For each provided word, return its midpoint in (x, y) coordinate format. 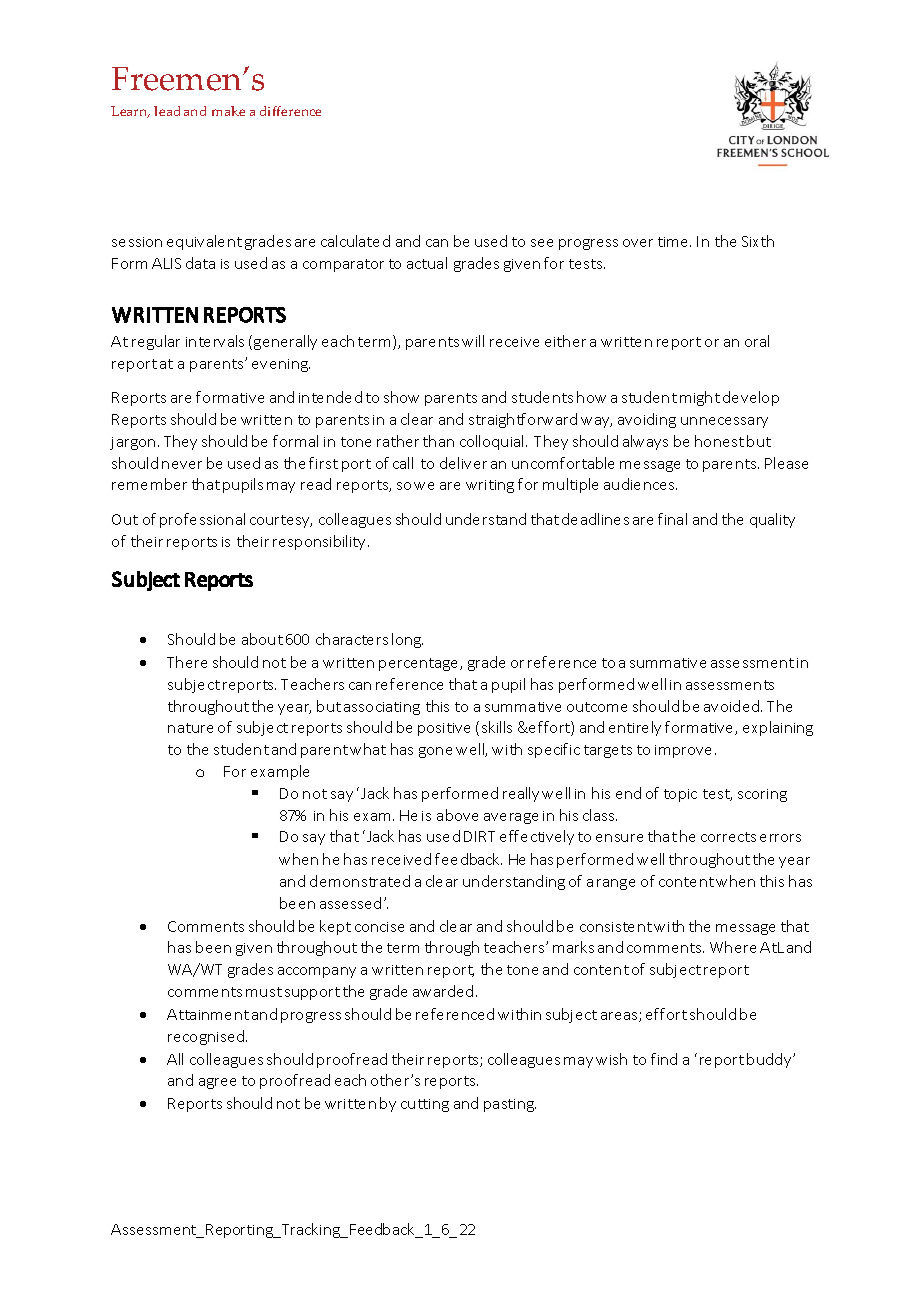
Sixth (758, 241)
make (228, 111)
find (664, 1059)
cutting (425, 1105)
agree (217, 1083)
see (542, 243)
